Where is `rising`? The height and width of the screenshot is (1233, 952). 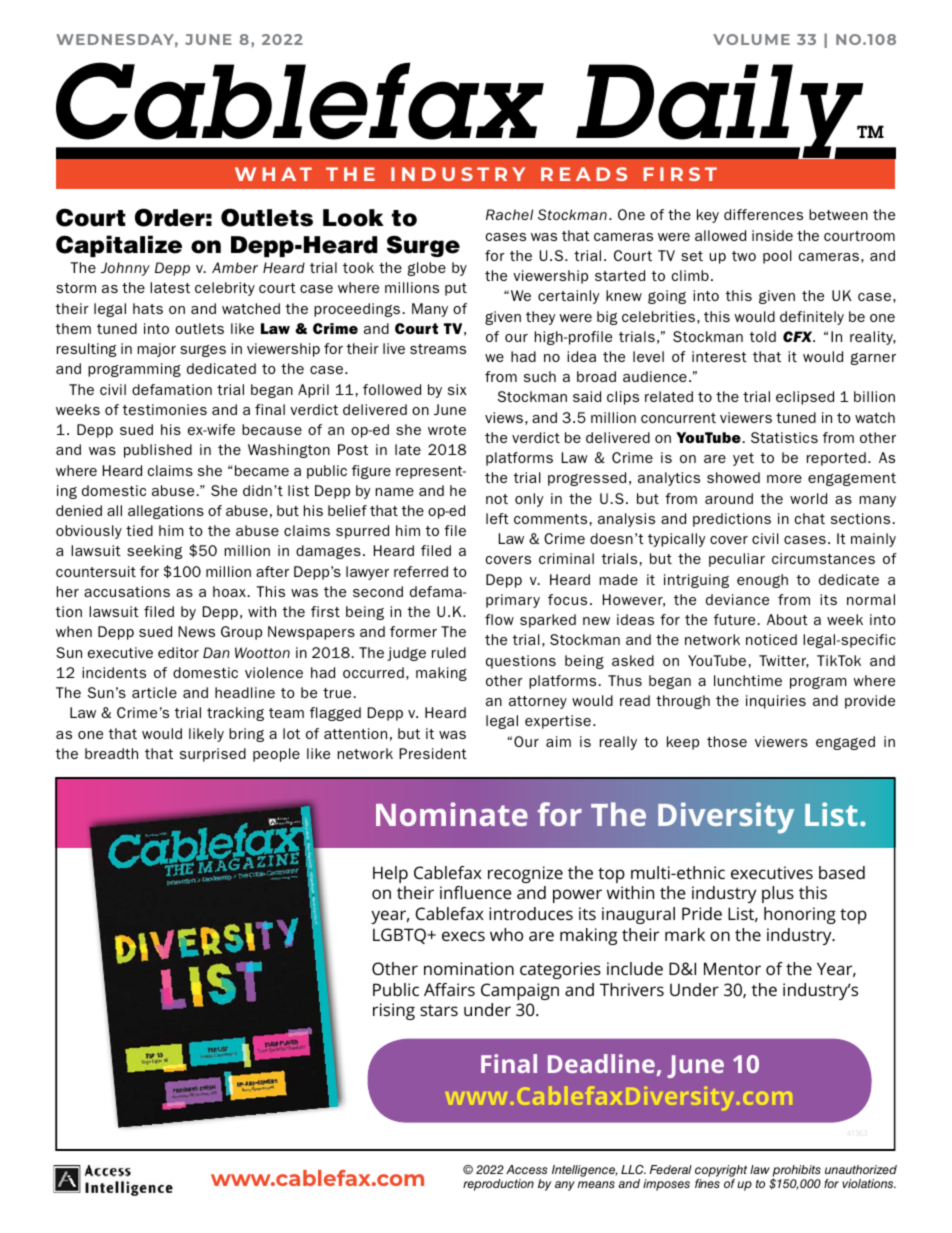 rising is located at coordinates (394, 1011).
